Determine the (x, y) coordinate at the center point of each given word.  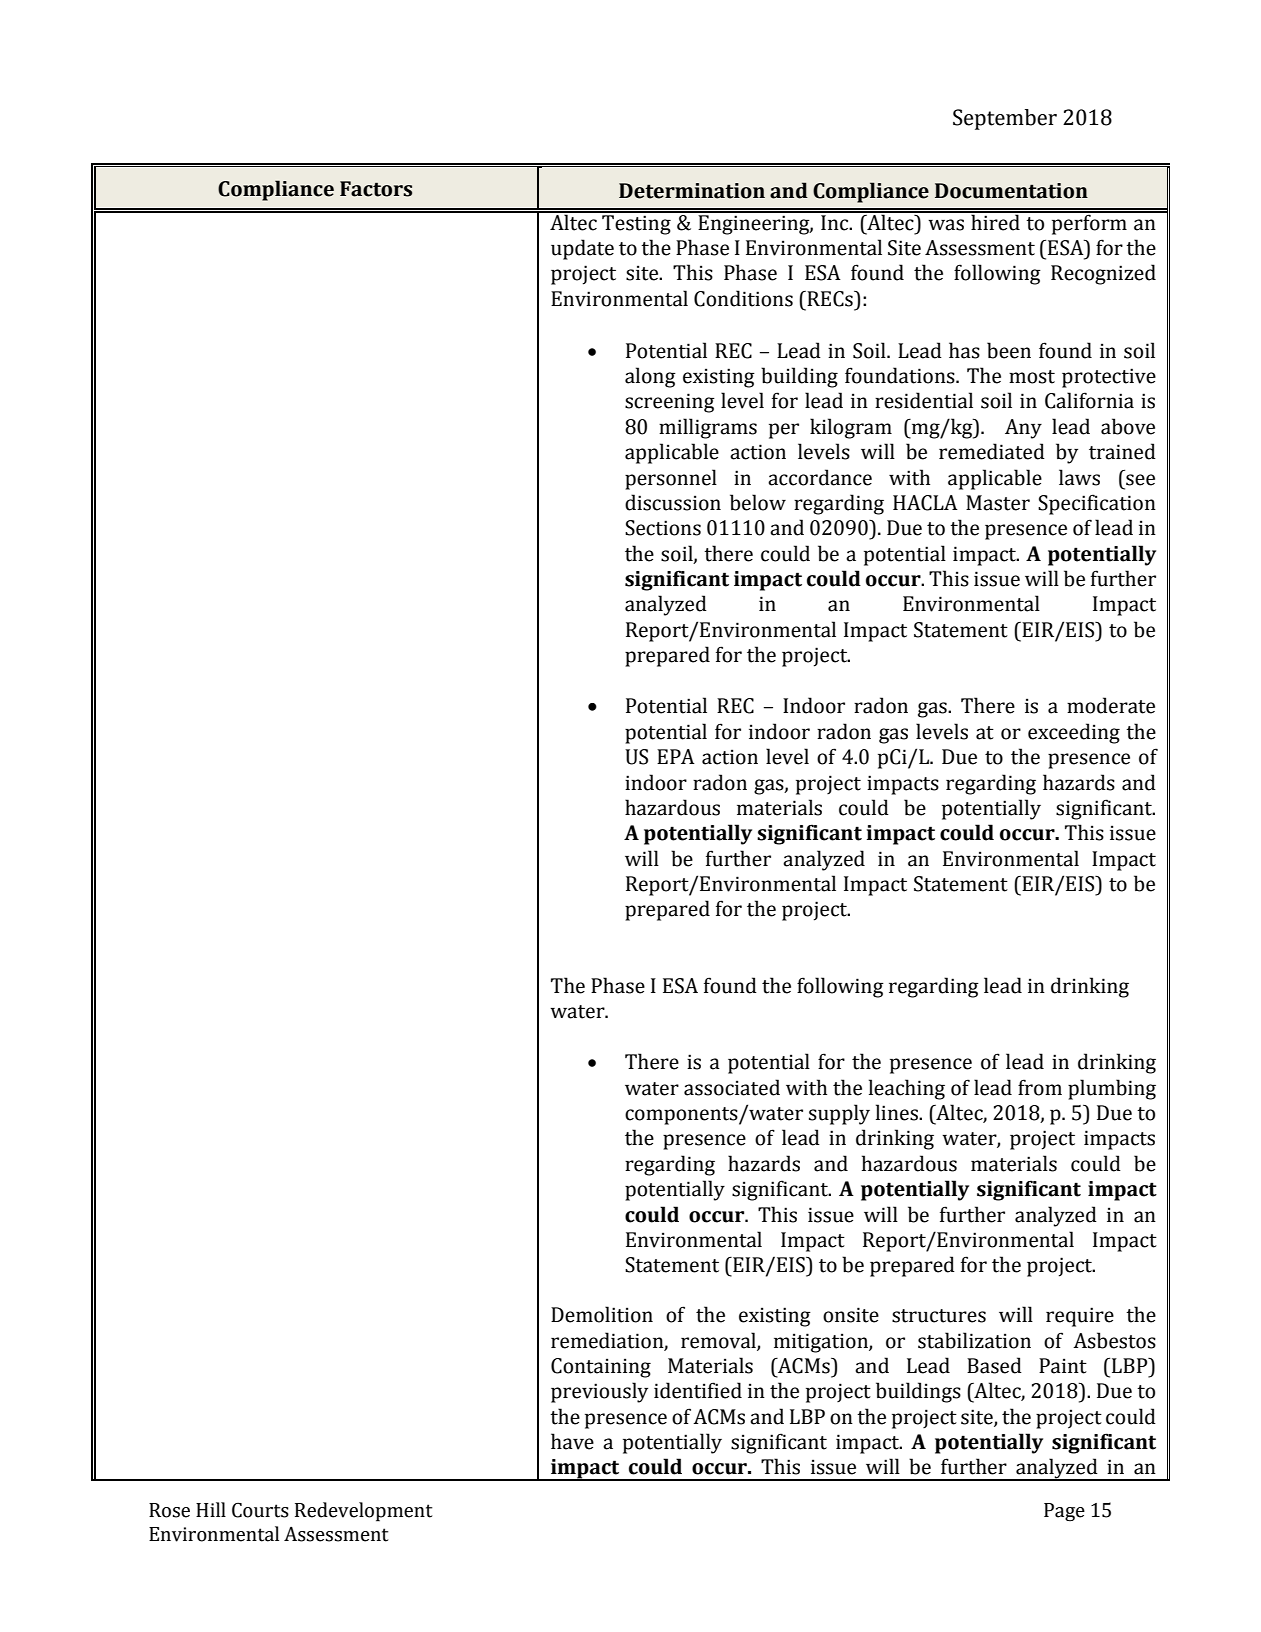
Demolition (602, 1314)
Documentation (1011, 191)
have (572, 1441)
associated (732, 1087)
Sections (663, 528)
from (1040, 1087)
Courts (260, 1510)
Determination (692, 191)
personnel (671, 479)
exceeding (1074, 733)
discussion (673, 502)
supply (839, 1114)
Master (998, 503)
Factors (376, 189)
